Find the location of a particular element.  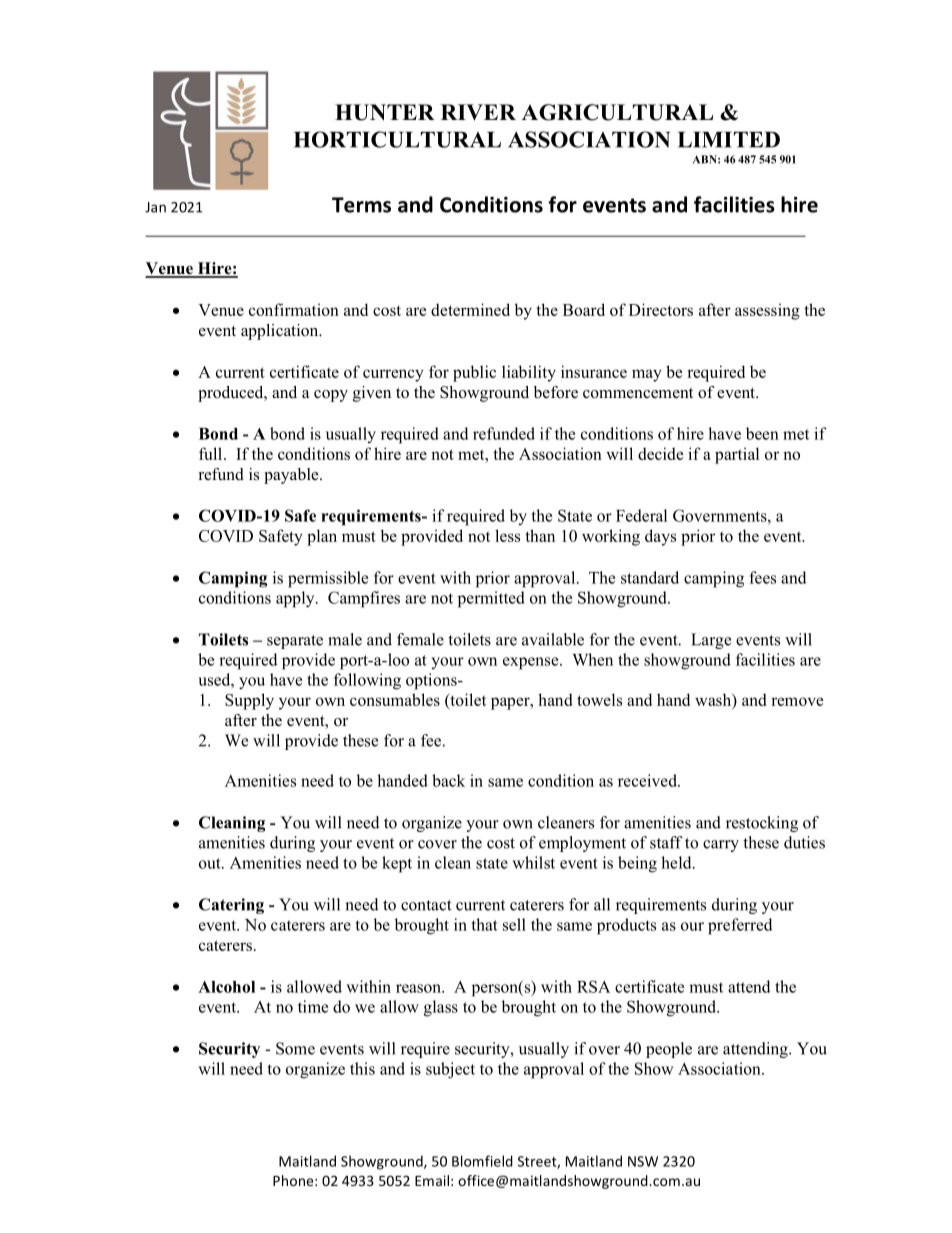

Jan is located at coordinates (155, 207).
